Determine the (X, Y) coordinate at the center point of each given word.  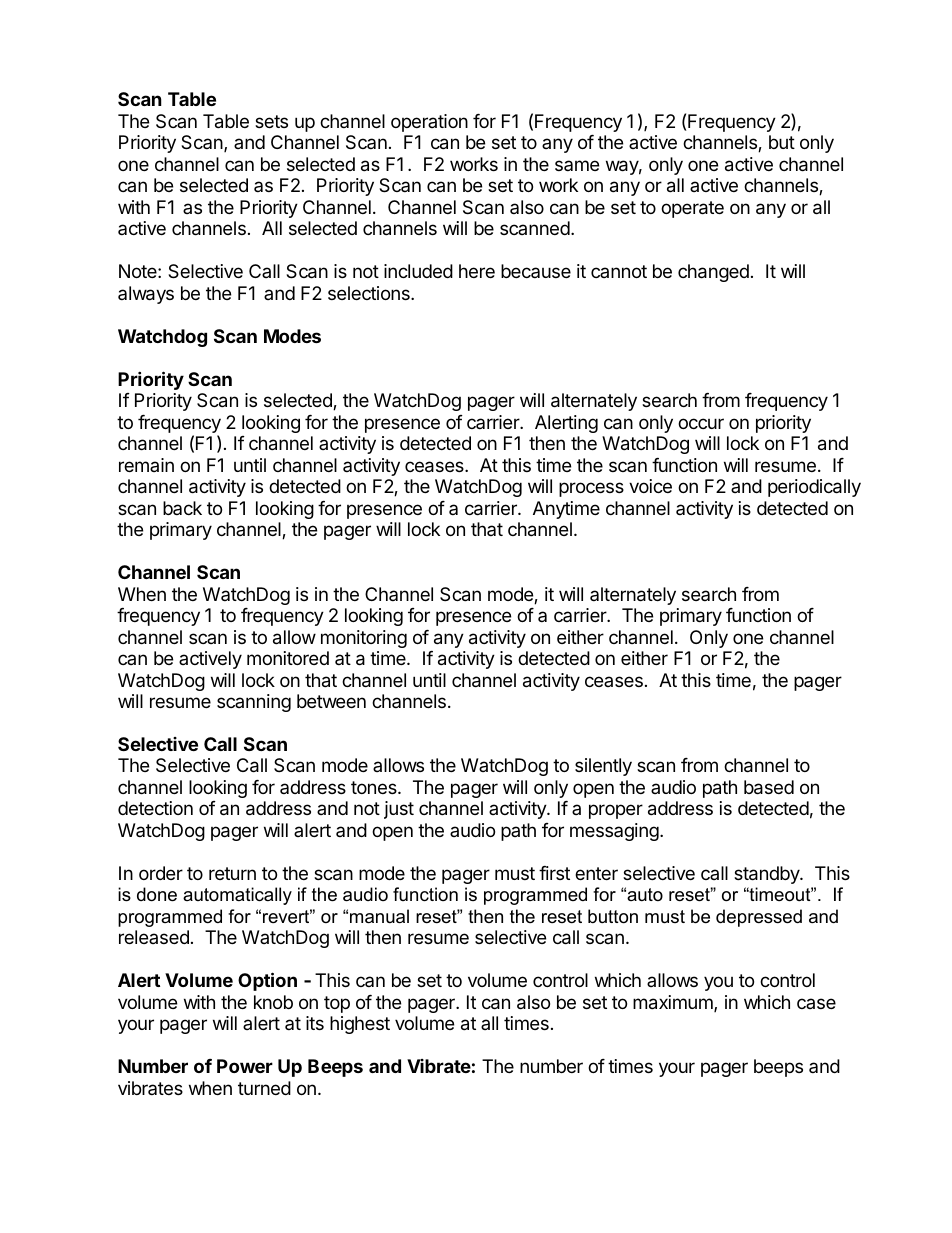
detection (155, 808)
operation (429, 123)
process (591, 489)
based (769, 787)
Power (245, 1066)
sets (271, 121)
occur (701, 423)
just (399, 810)
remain (146, 465)
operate (692, 209)
